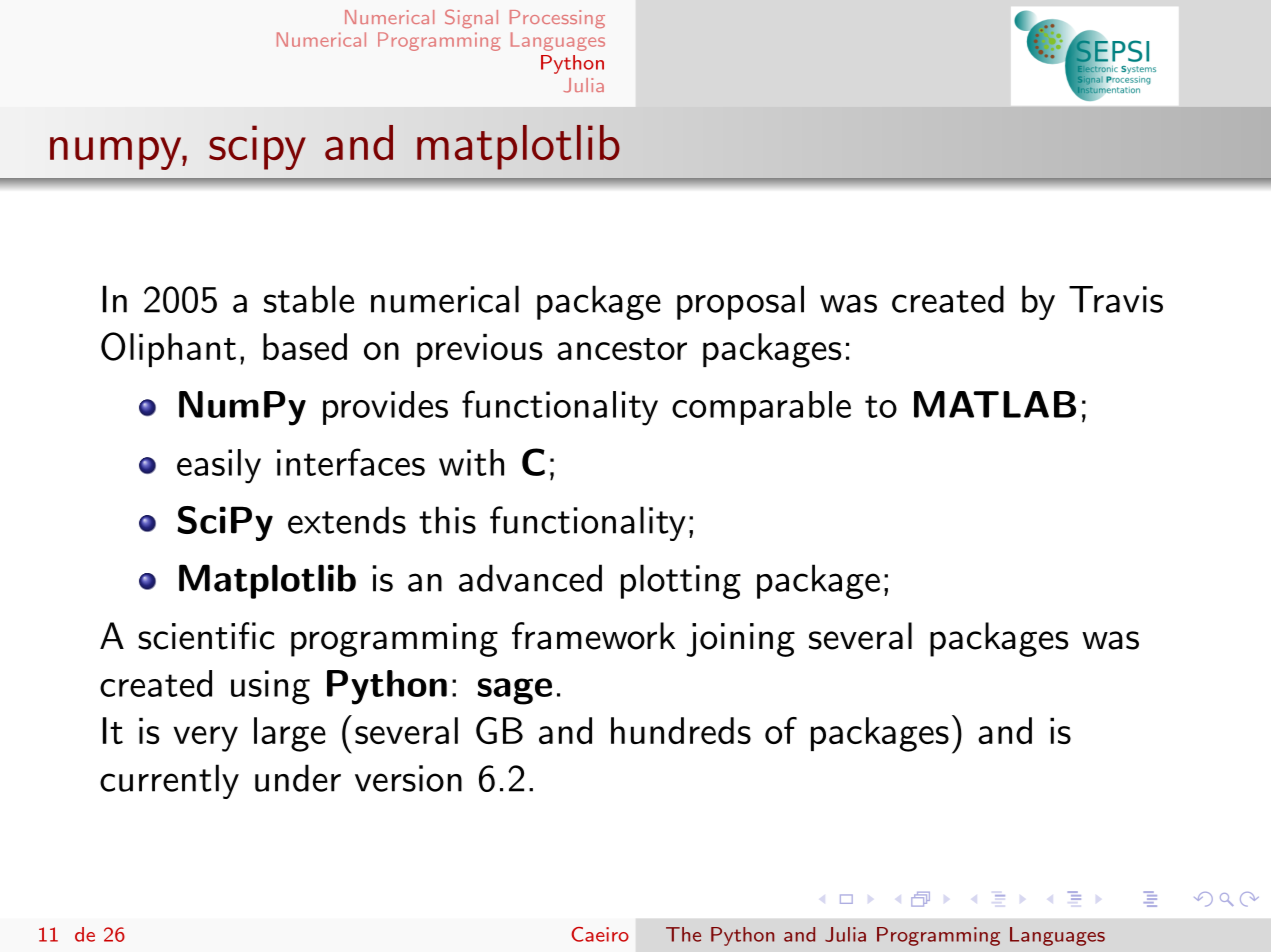 The height and width of the page is (952, 1271). What do you see at coordinates (471, 18) in the page?
I see `Signal` at bounding box center [471, 18].
